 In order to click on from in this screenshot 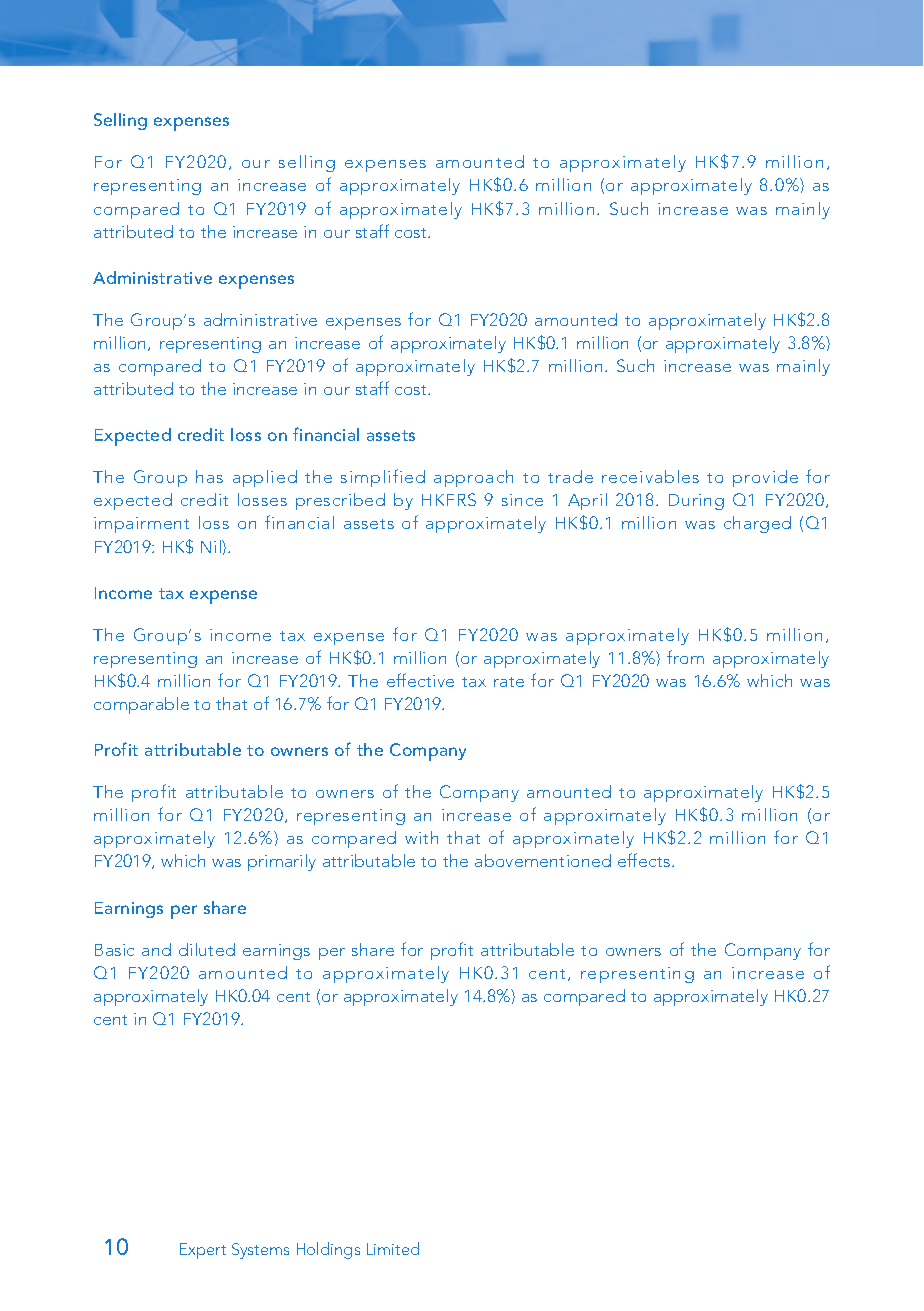, I will do `click(685, 657)`.
